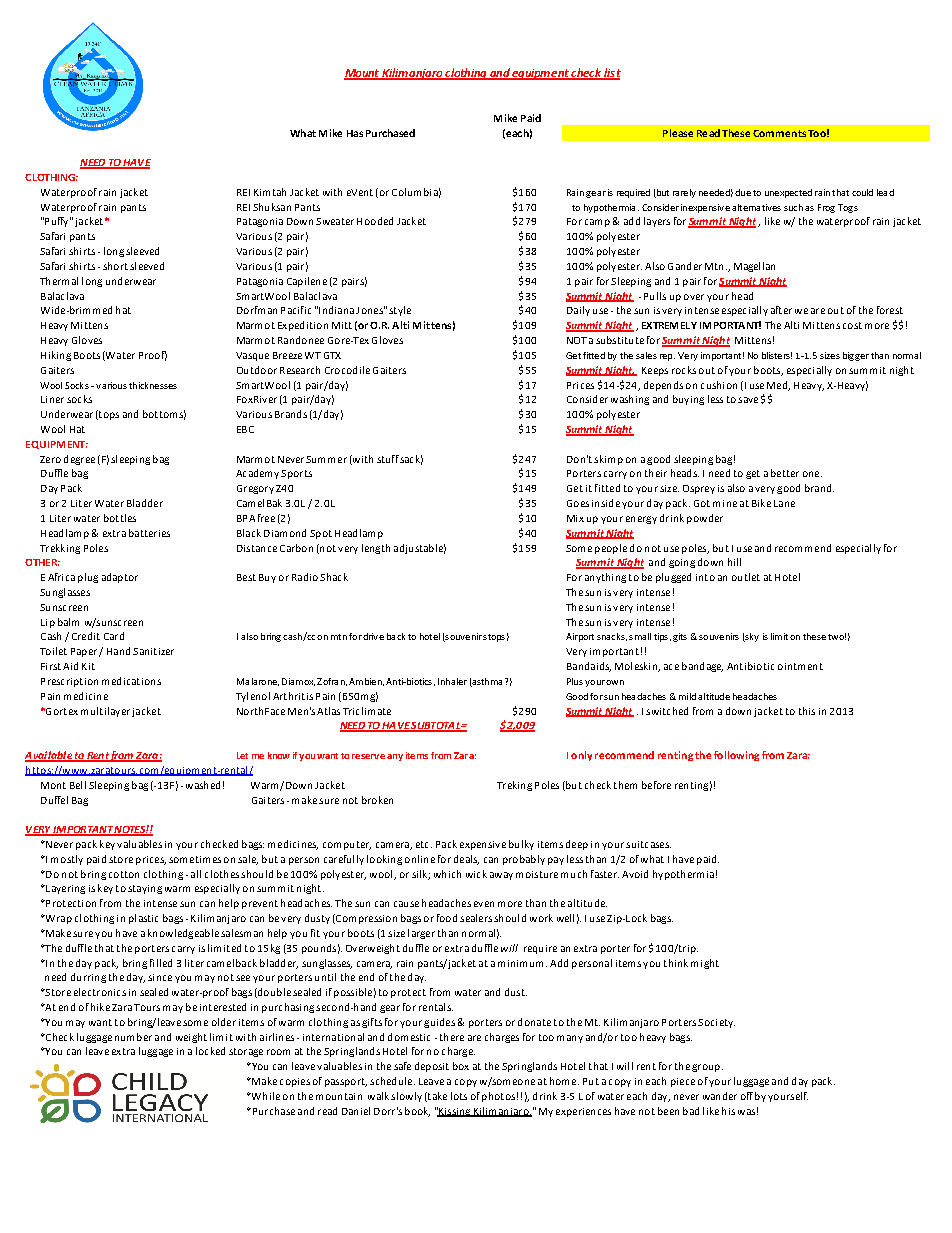 This screenshot has width=952, height=1233. I want to click on Card, so click(114, 636).
